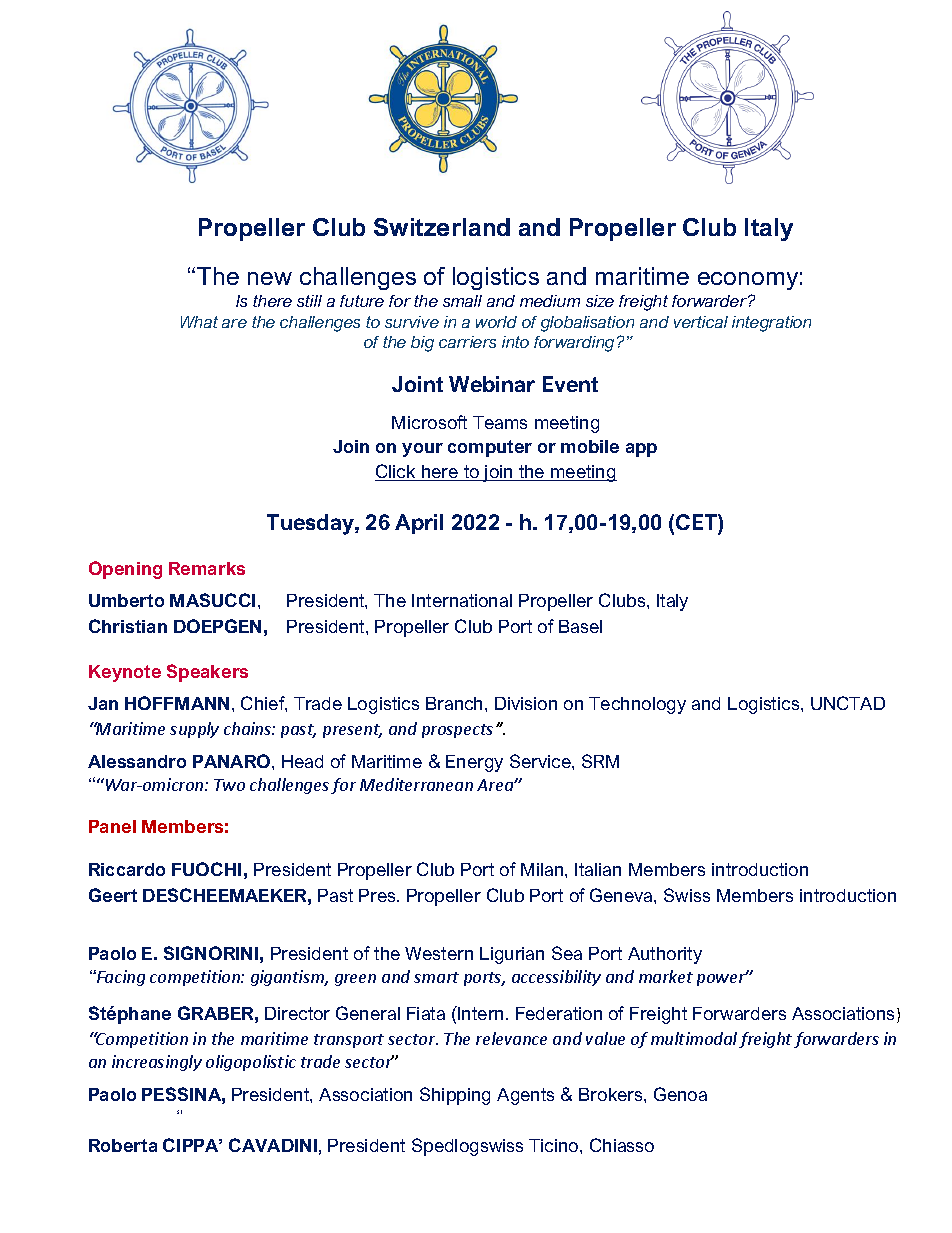 This screenshot has height=1233, width=952. I want to click on Geneva, so click(622, 895).
